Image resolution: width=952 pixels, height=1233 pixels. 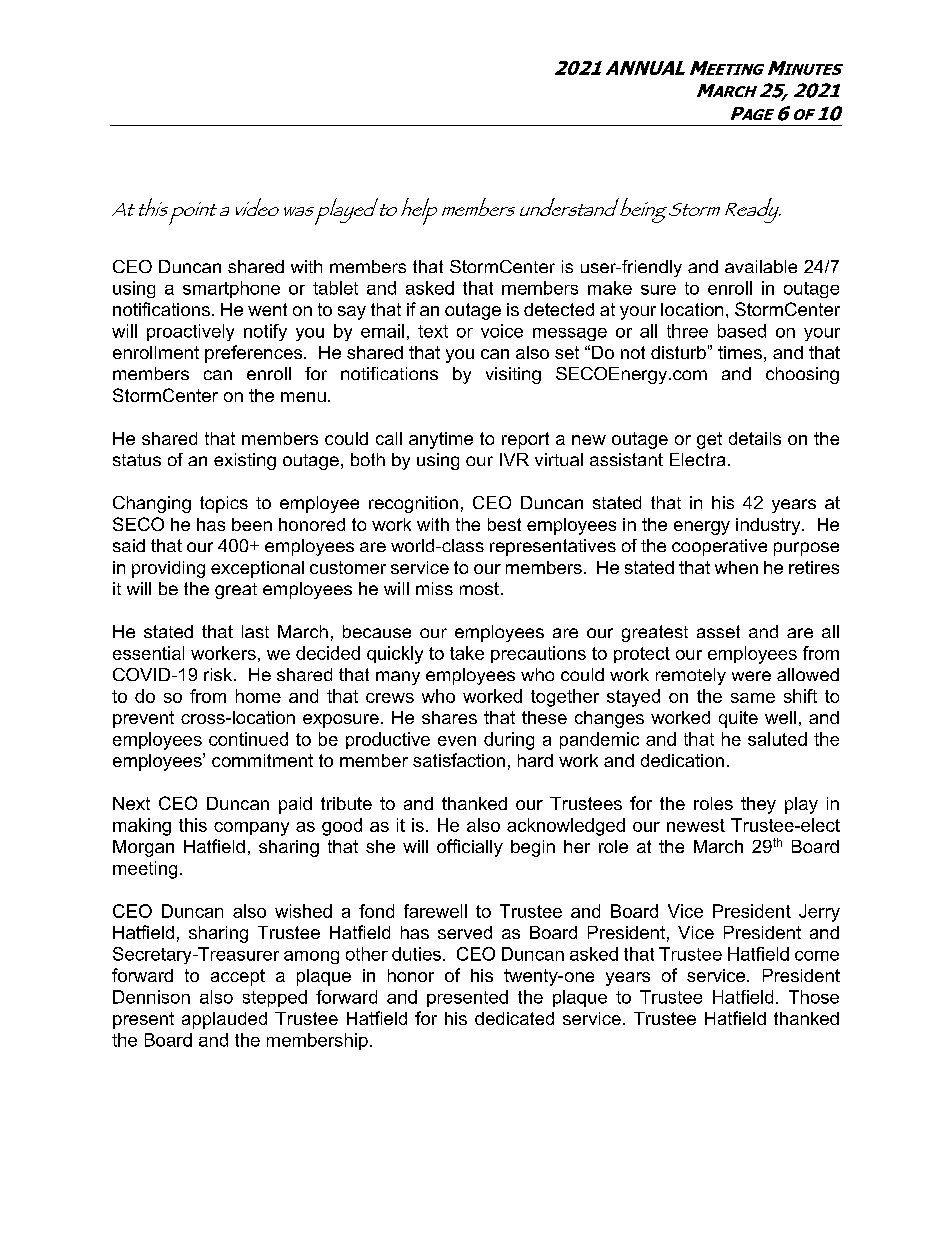 What do you see at coordinates (231, 289) in the page?
I see `smartphone` at bounding box center [231, 289].
